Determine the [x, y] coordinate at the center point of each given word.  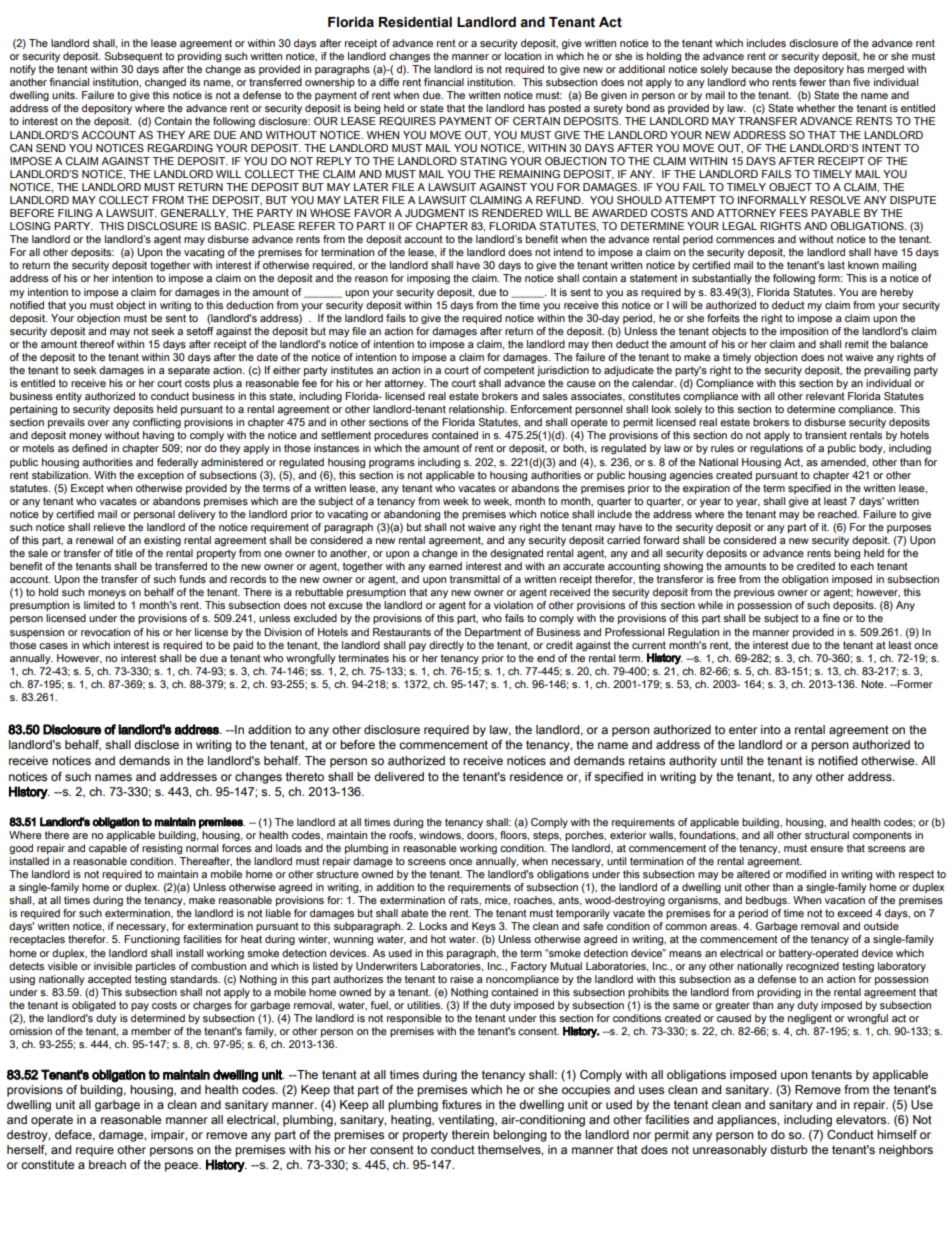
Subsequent [134, 57]
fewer [812, 82]
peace [183, 1167]
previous [754, 593]
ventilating [467, 1121]
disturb [789, 1149]
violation [513, 605]
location [523, 56]
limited [99, 605]
